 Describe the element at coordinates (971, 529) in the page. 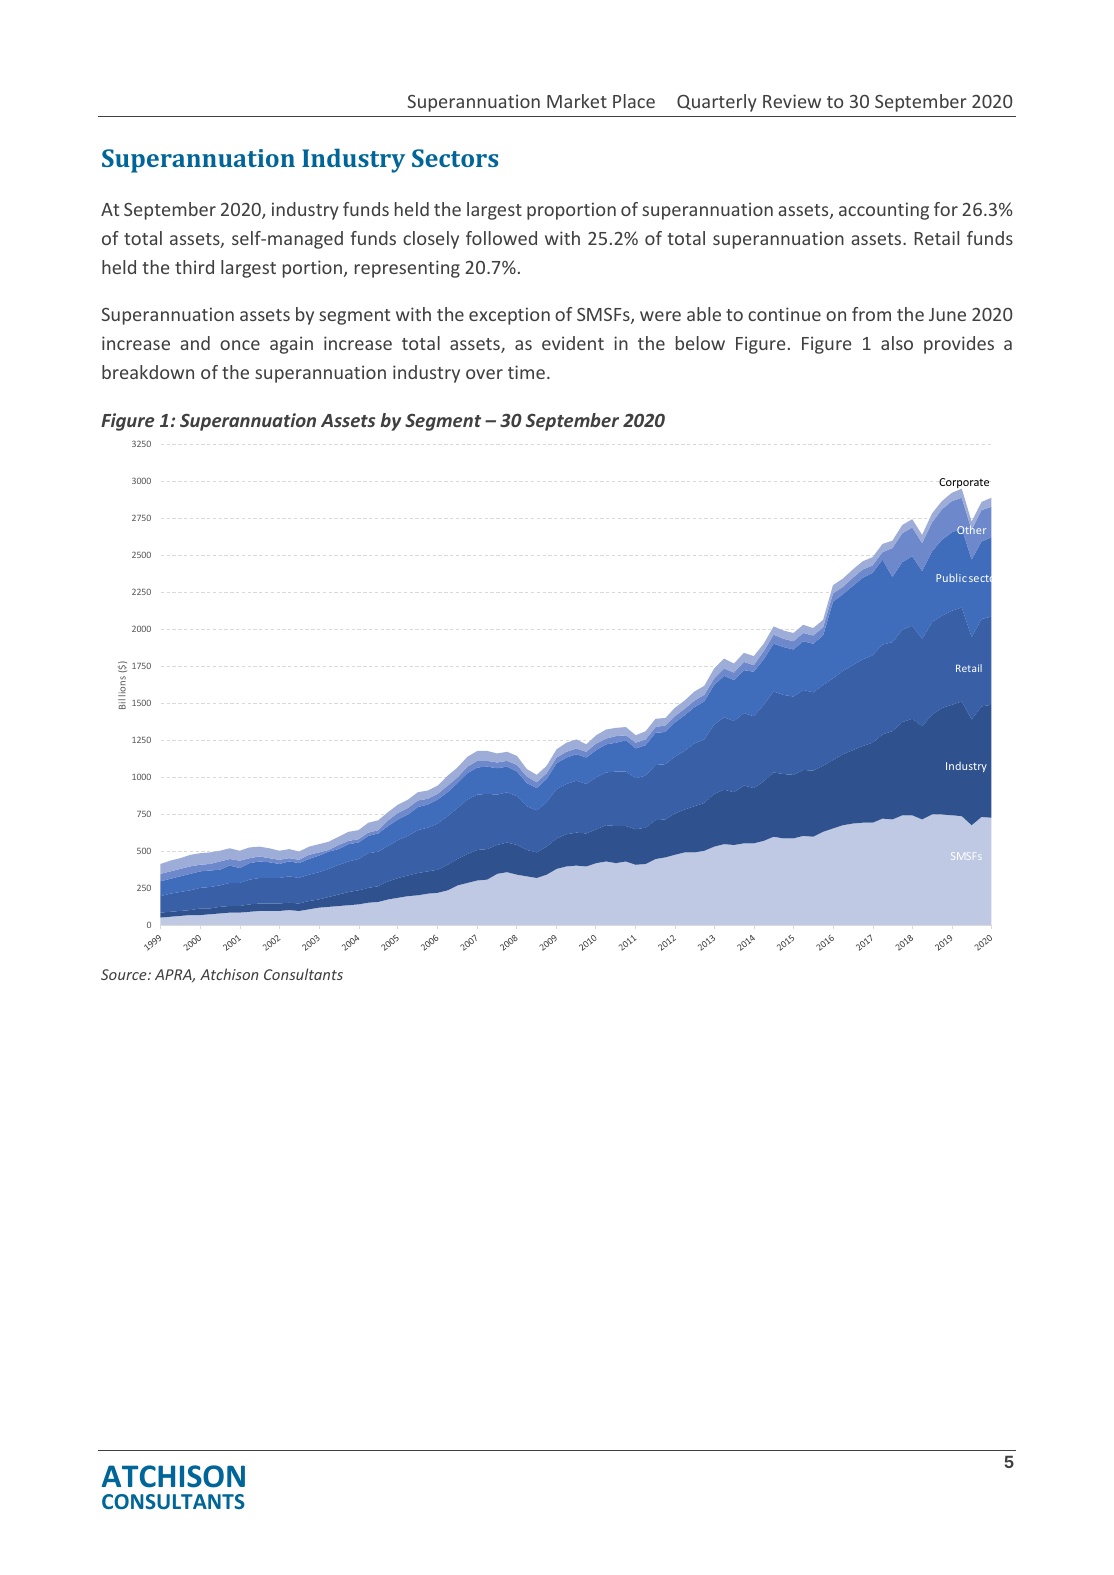

I see `Other` at that location.
